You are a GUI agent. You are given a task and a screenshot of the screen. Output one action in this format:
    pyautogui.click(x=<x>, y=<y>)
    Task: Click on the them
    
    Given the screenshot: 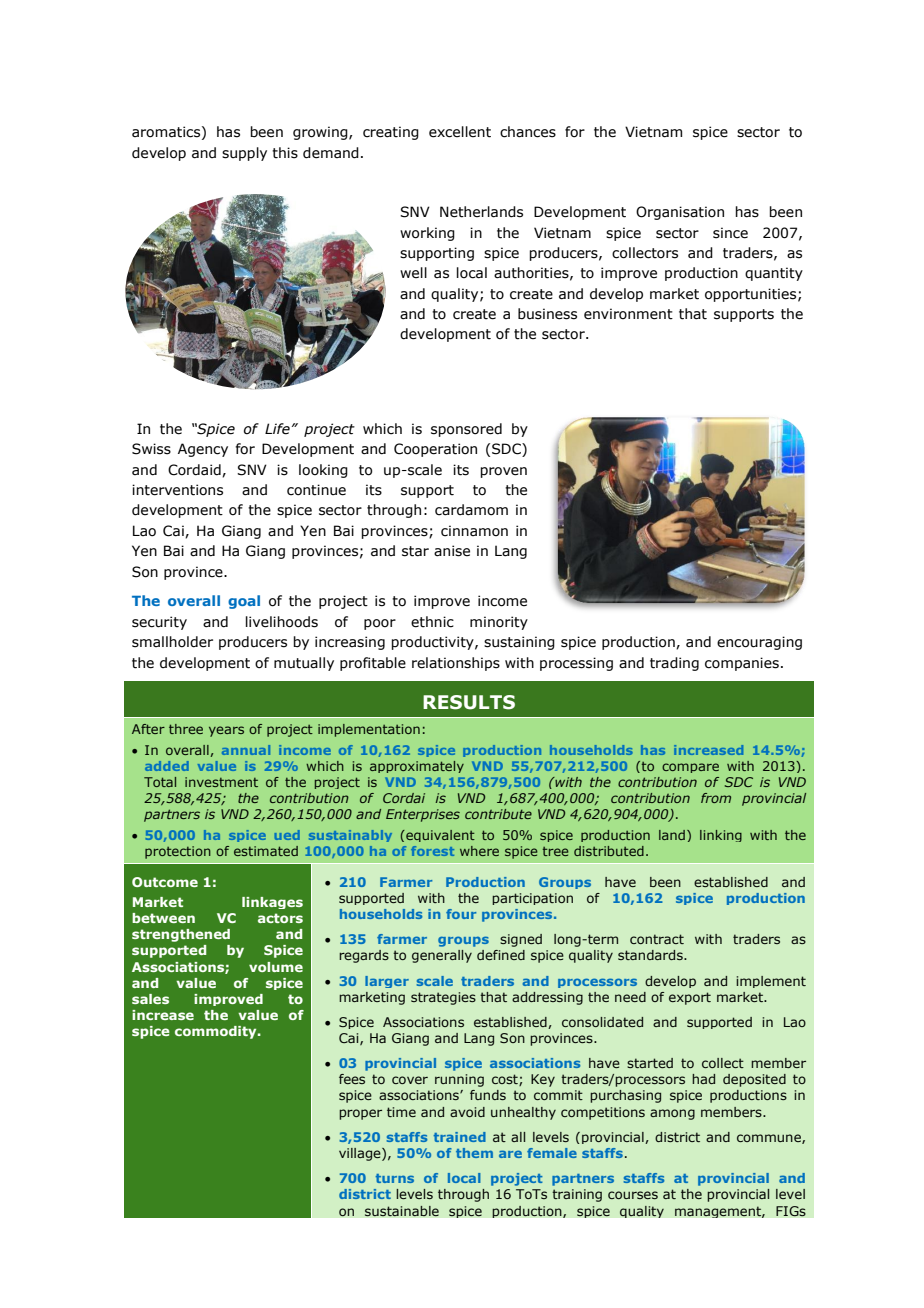 What is the action you would take?
    pyautogui.click(x=474, y=1153)
